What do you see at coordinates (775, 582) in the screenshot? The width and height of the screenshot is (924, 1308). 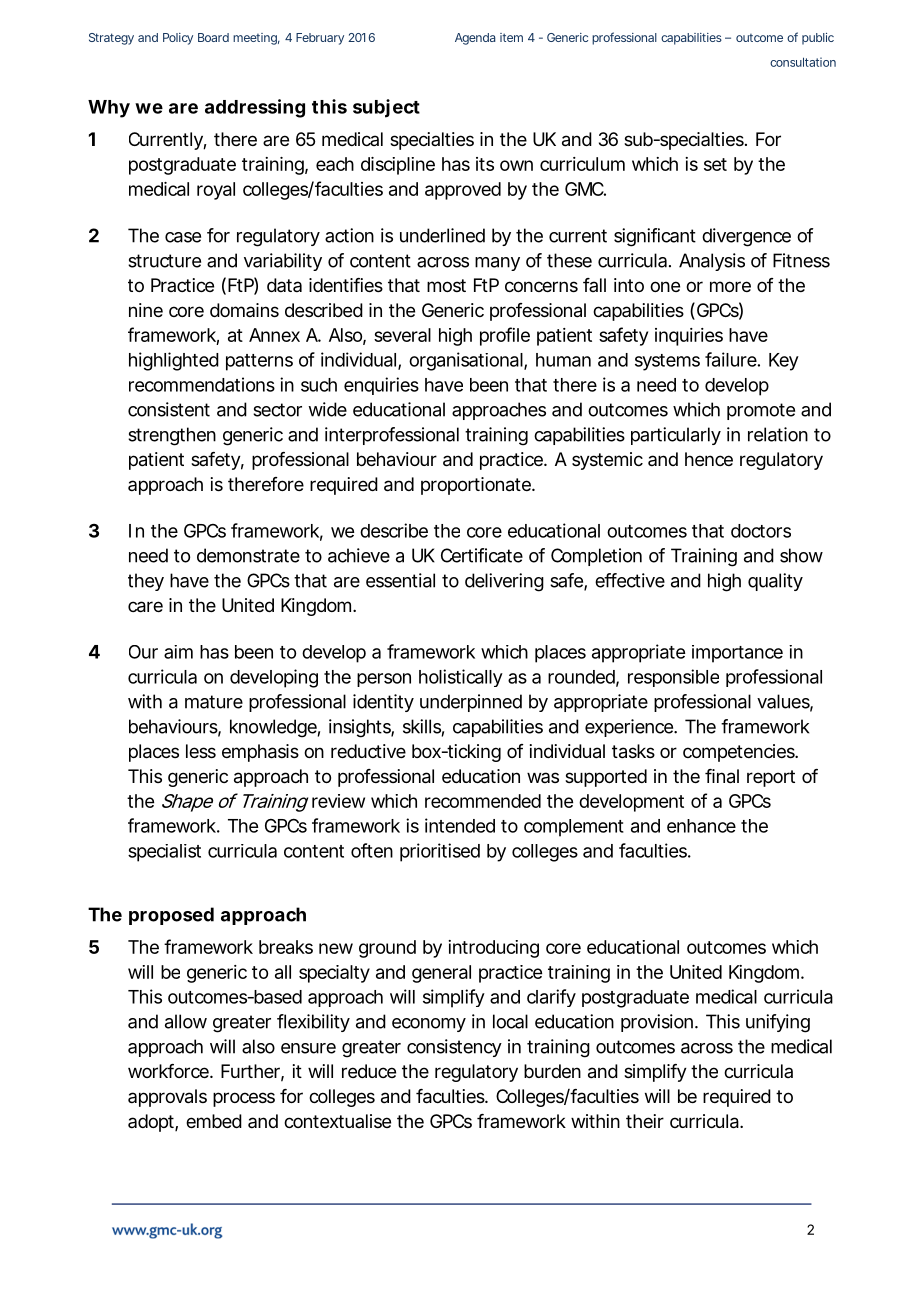 I see `quality` at bounding box center [775, 582].
